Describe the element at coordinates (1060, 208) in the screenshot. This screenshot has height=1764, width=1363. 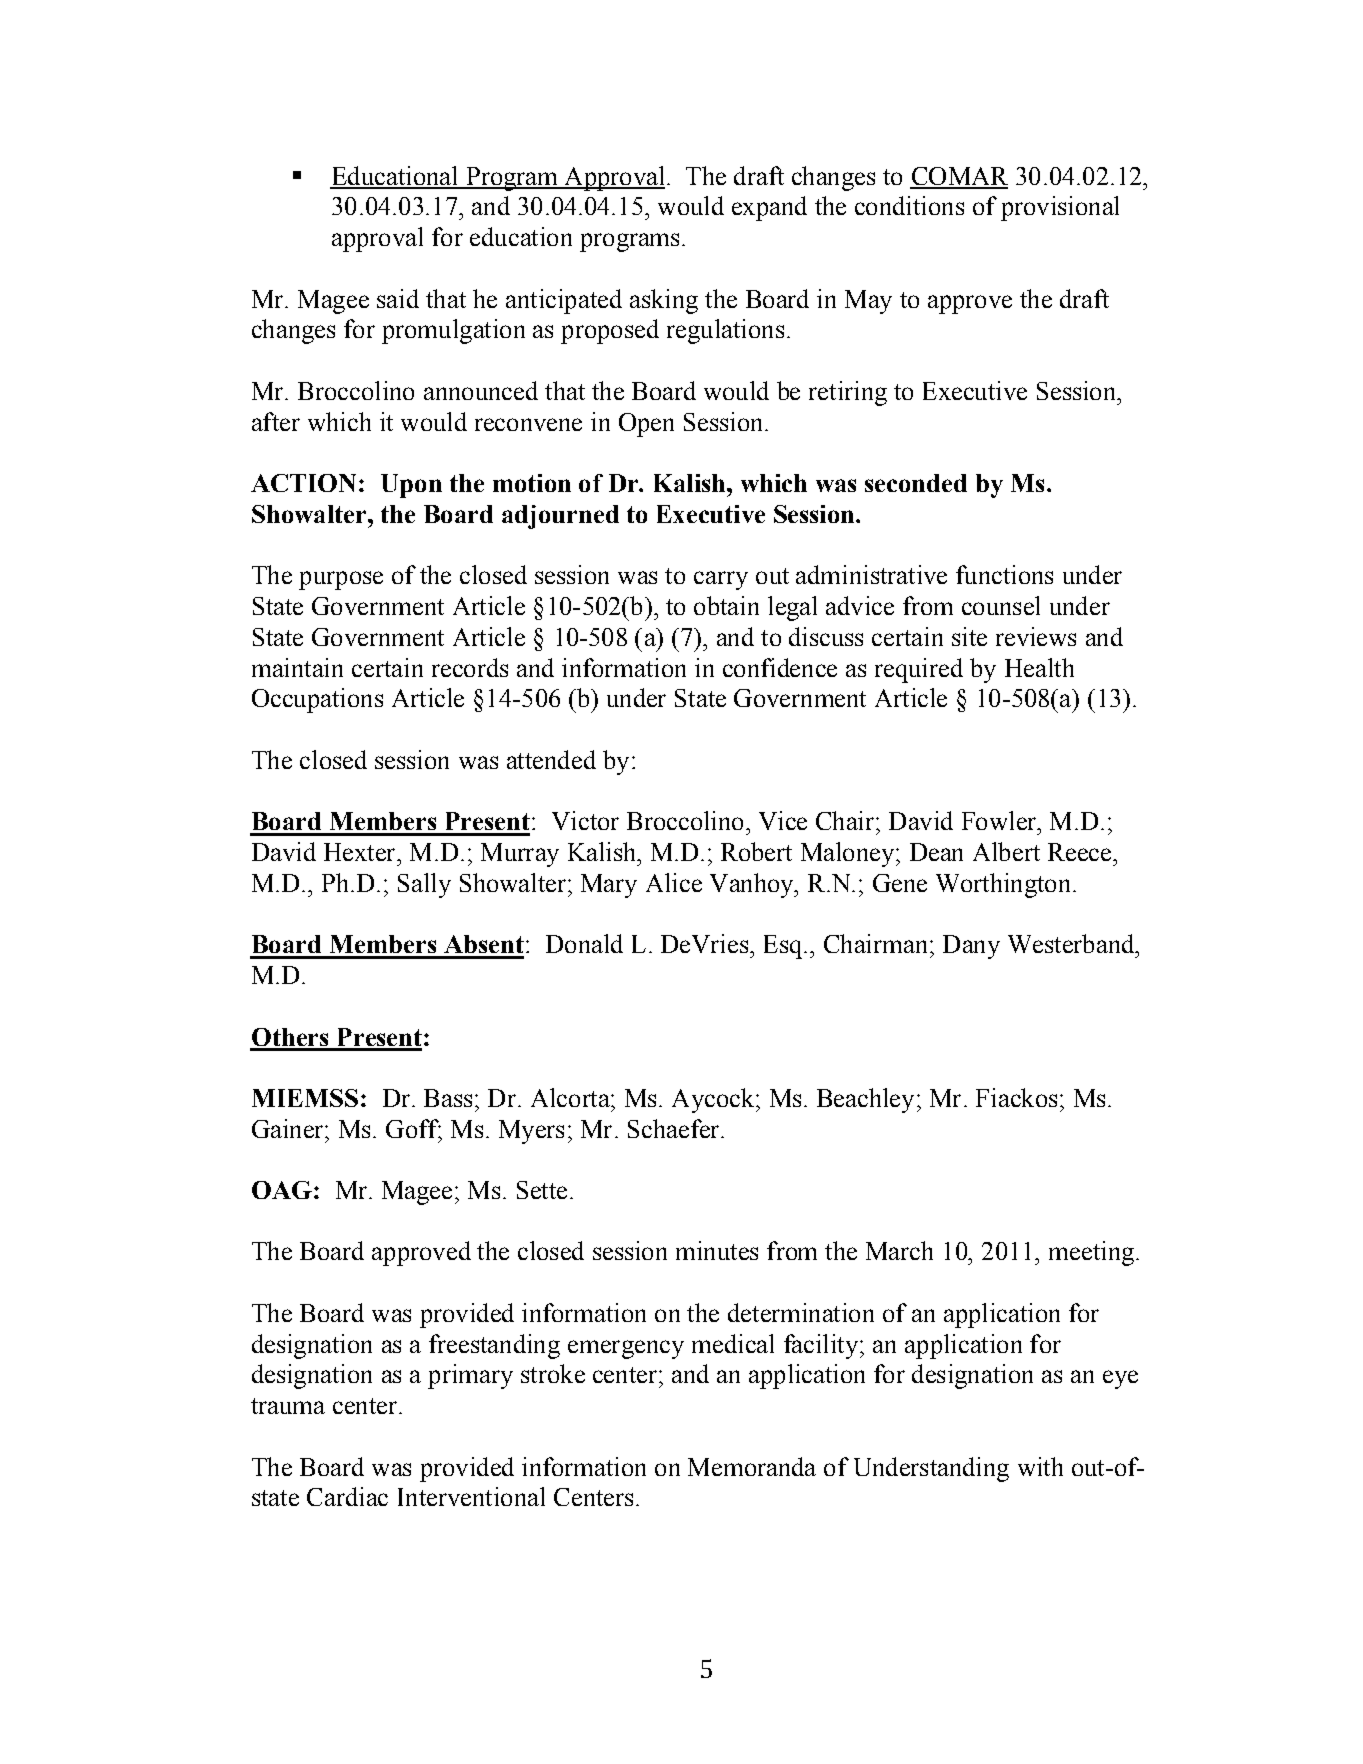
I see `provisional` at that location.
